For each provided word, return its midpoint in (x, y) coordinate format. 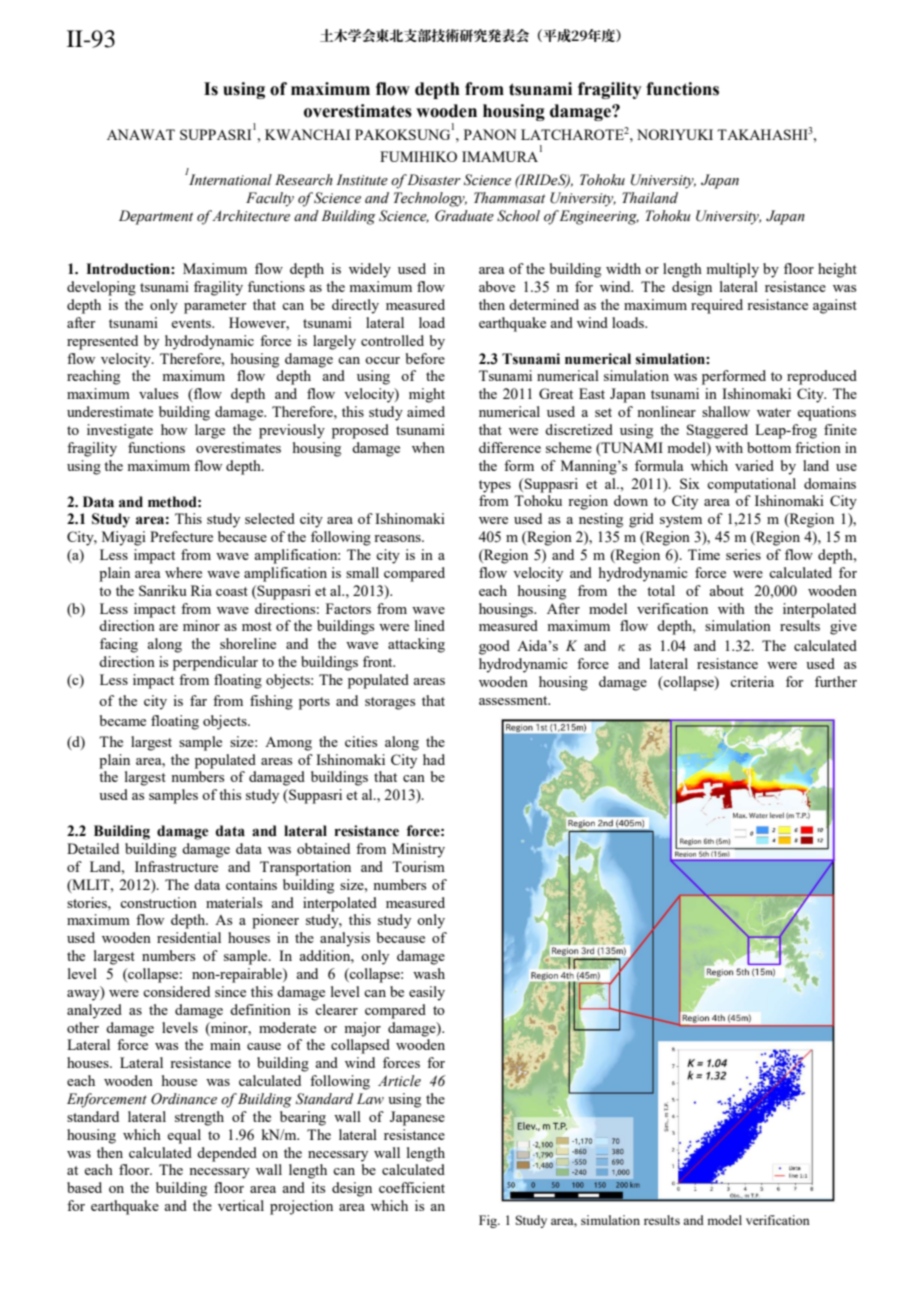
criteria (752, 681)
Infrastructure (176, 866)
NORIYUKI (675, 134)
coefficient (412, 1187)
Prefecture (181, 536)
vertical (241, 1205)
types (495, 486)
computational (751, 485)
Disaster (434, 180)
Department (156, 217)
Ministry (418, 850)
